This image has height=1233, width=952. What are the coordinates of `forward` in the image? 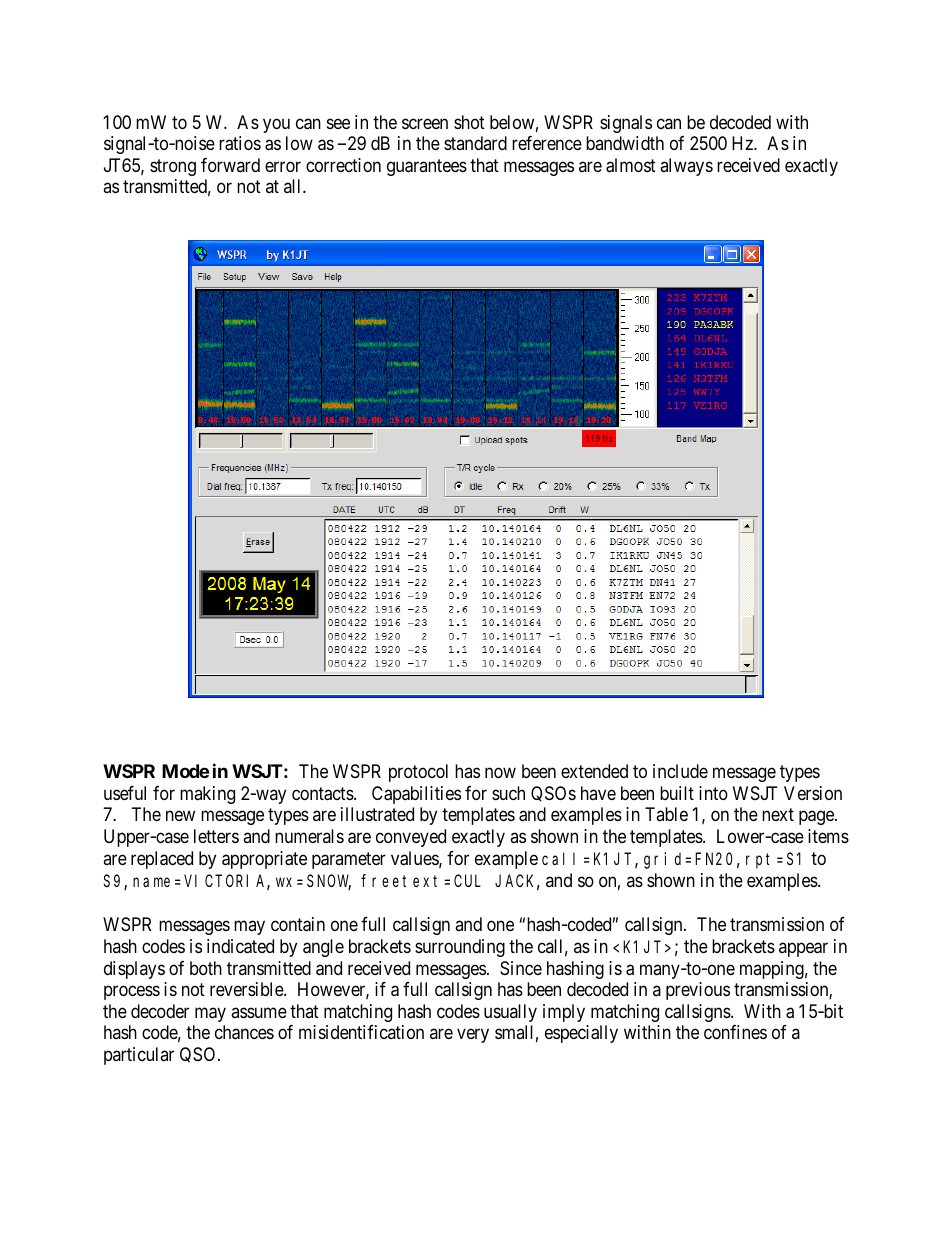 It's located at (230, 165).
